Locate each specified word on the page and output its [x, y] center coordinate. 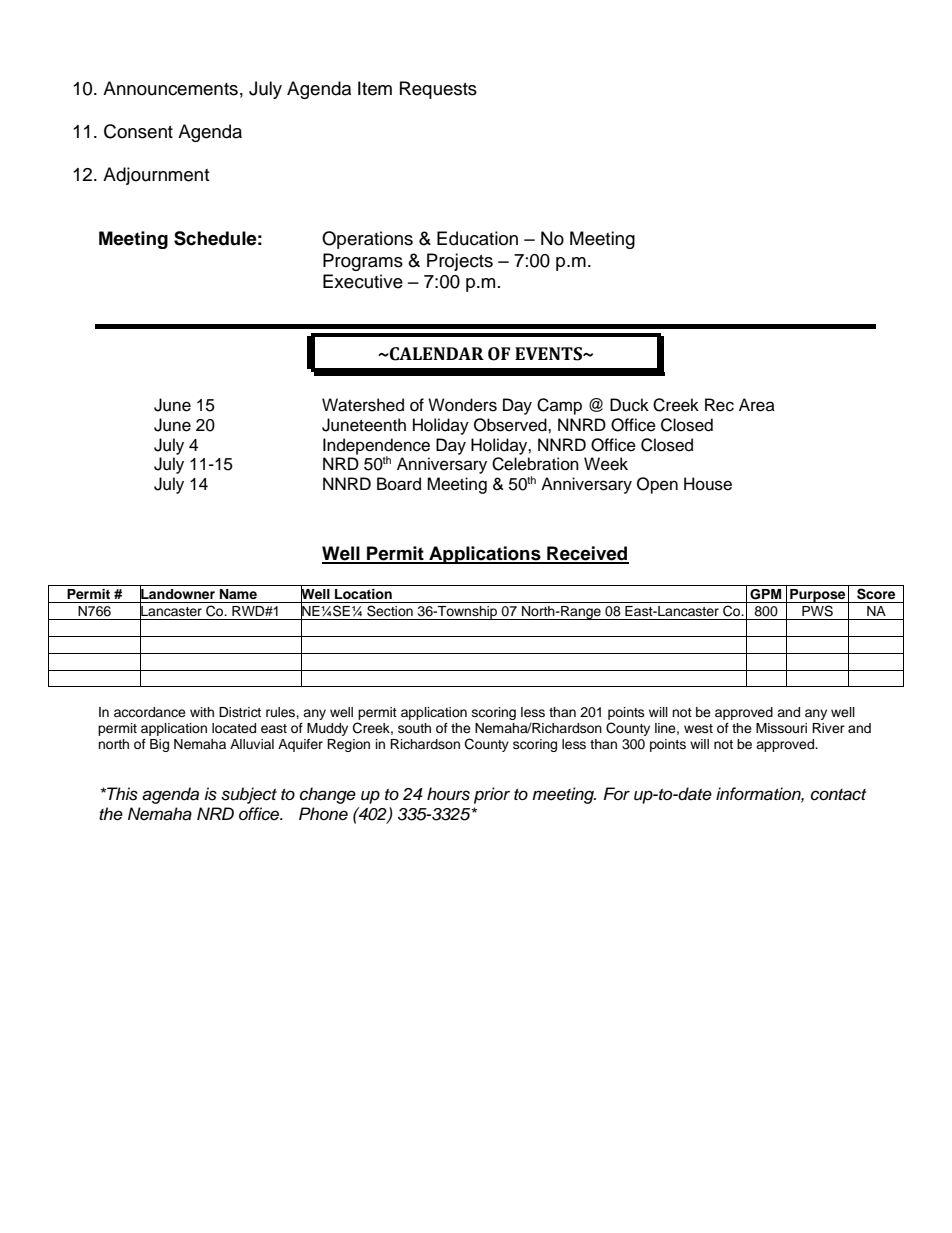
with [202, 712]
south [414, 728]
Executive [363, 281]
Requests [438, 90]
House [708, 484]
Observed [511, 425]
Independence [376, 447]
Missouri [781, 728]
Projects [460, 262]
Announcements [170, 88]
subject [249, 795]
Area [757, 405]
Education [477, 238]
